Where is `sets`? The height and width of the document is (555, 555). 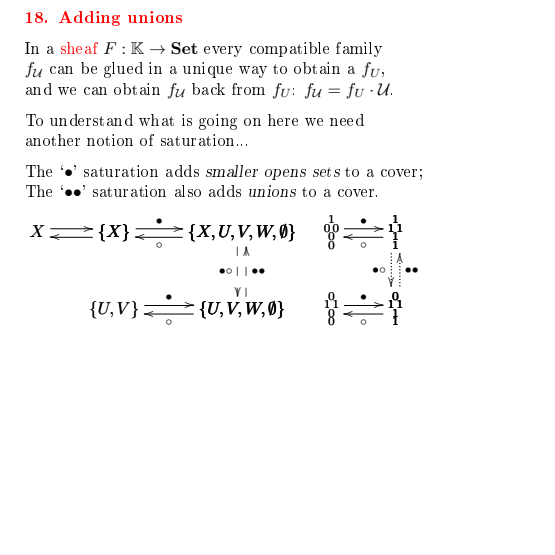 sets is located at coordinates (326, 172).
